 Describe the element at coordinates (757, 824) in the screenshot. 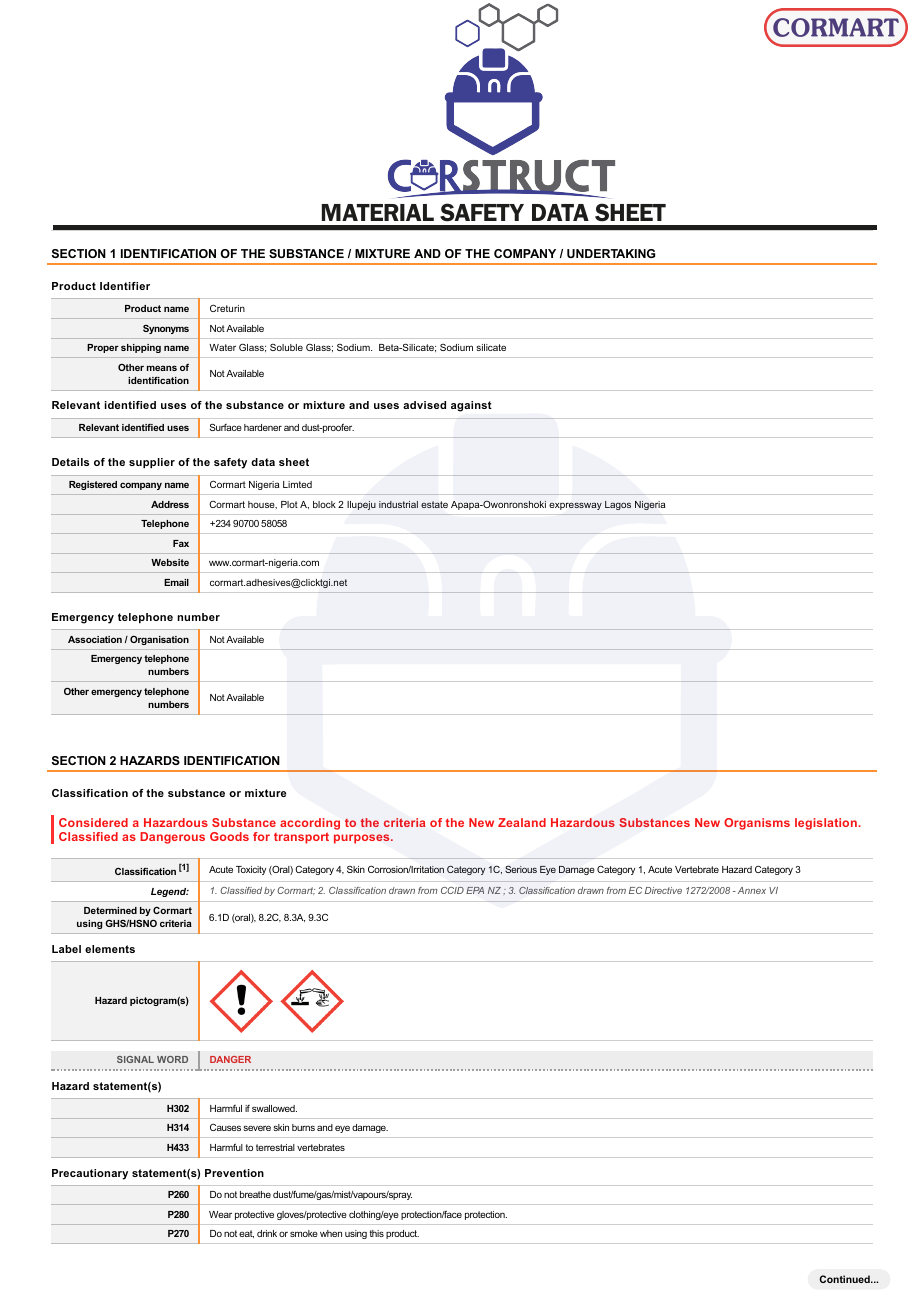

I see `Organisms` at that location.
